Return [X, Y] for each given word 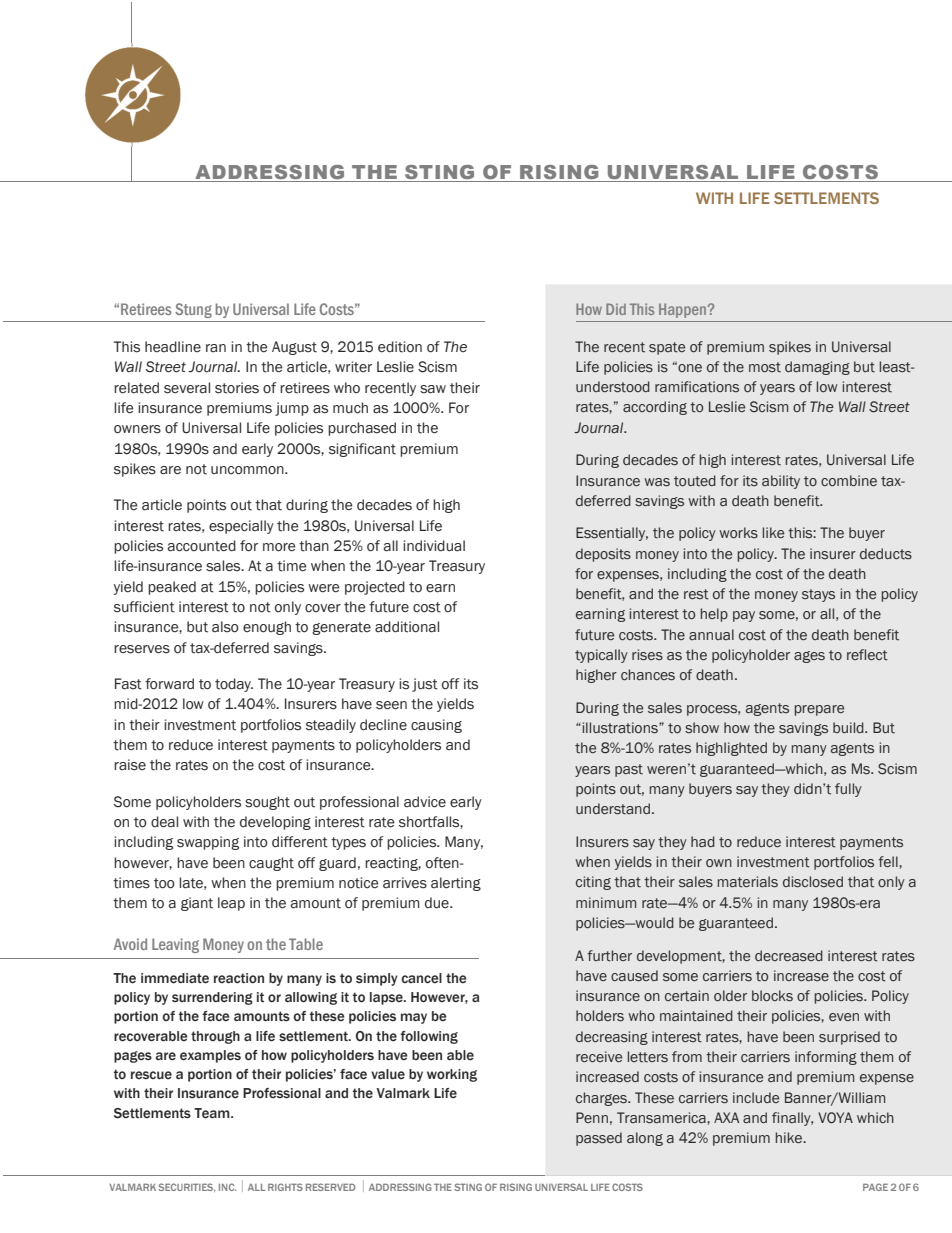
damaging [817, 368]
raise [130, 765]
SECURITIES [186, 1187]
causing [436, 726]
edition [400, 347]
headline [173, 347]
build [849, 727]
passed [599, 1139]
